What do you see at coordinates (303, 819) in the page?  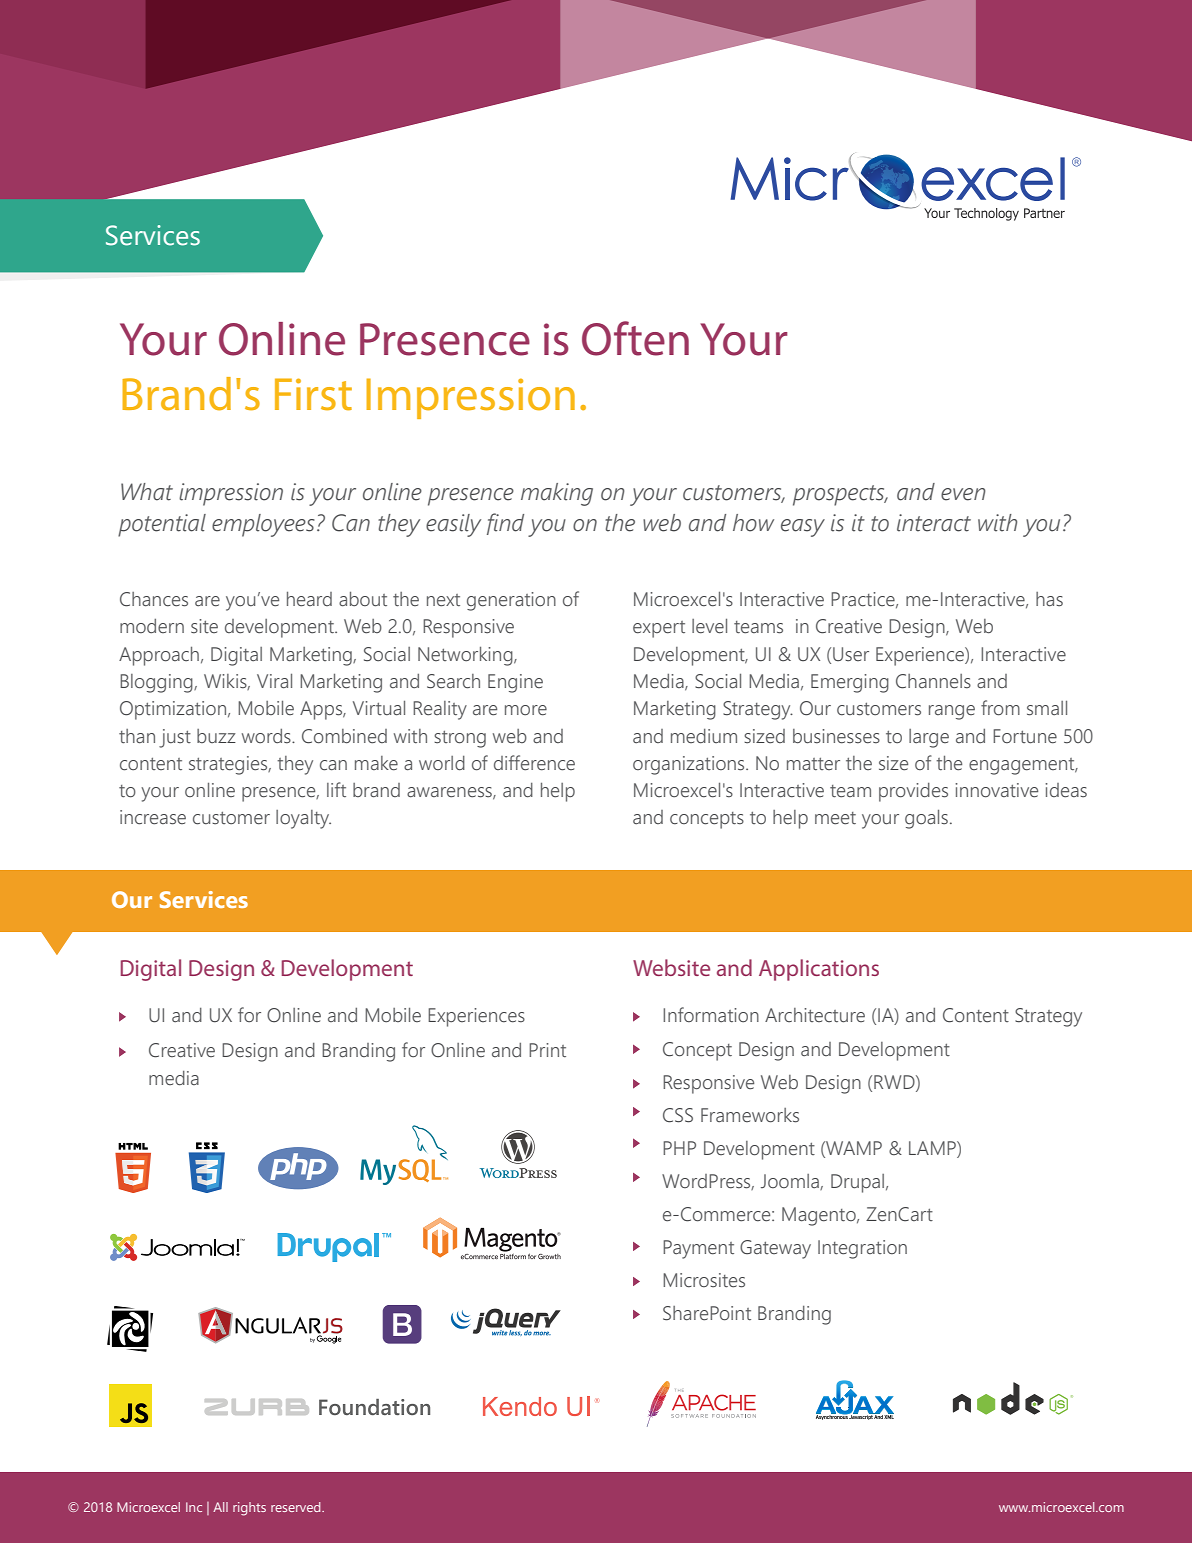 I see `loyalty` at bounding box center [303, 819].
